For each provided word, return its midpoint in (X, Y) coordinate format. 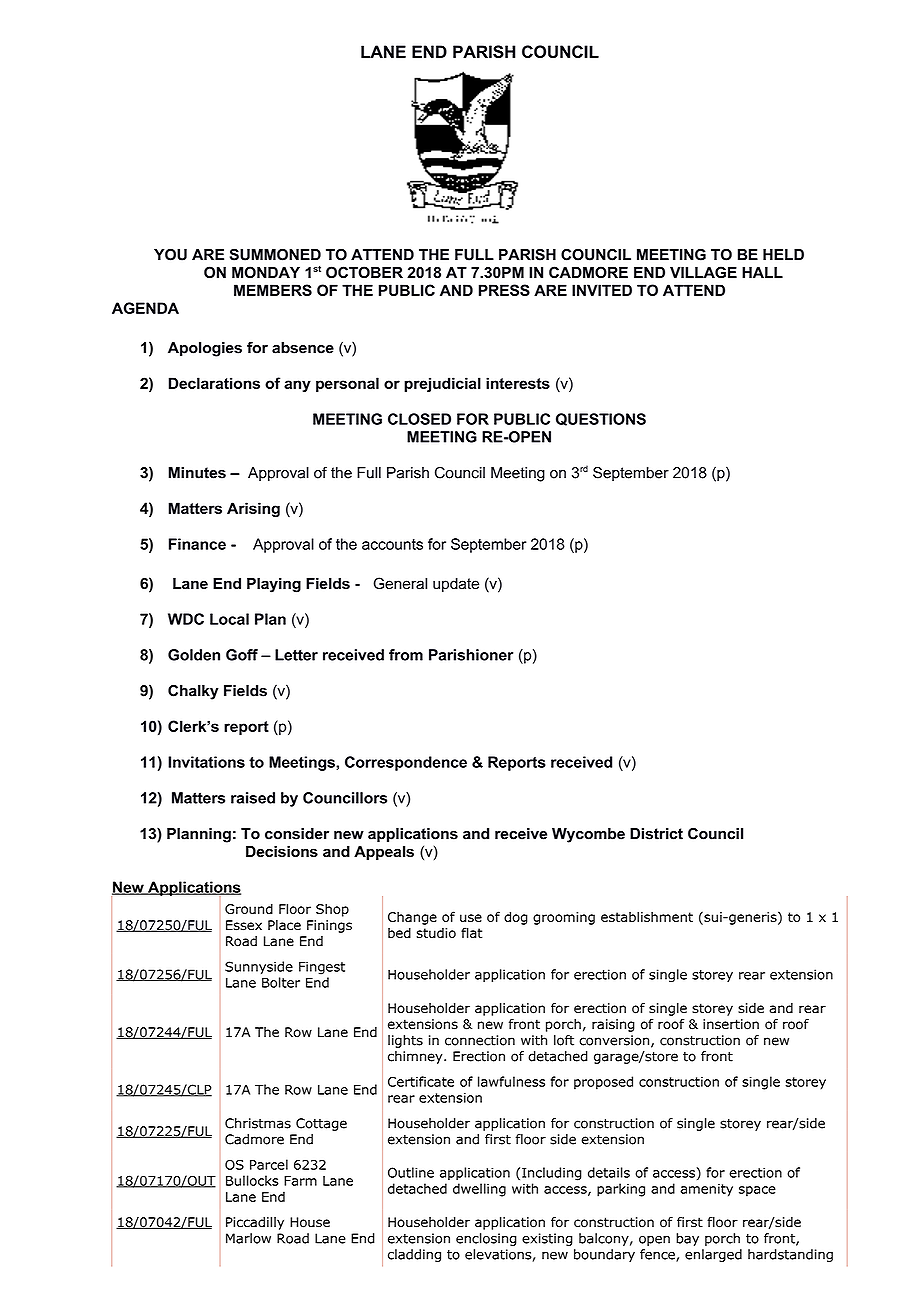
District (656, 834)
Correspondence (406, 763)
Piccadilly (255, 1223)
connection (480, 1040)
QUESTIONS (601, 419)
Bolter (281, 982)
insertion (731, 1024)
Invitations (206, 762)
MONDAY (266, 272)
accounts (392, 544)
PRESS (504, 290)
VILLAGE (703, 272)
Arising (253, 509)
